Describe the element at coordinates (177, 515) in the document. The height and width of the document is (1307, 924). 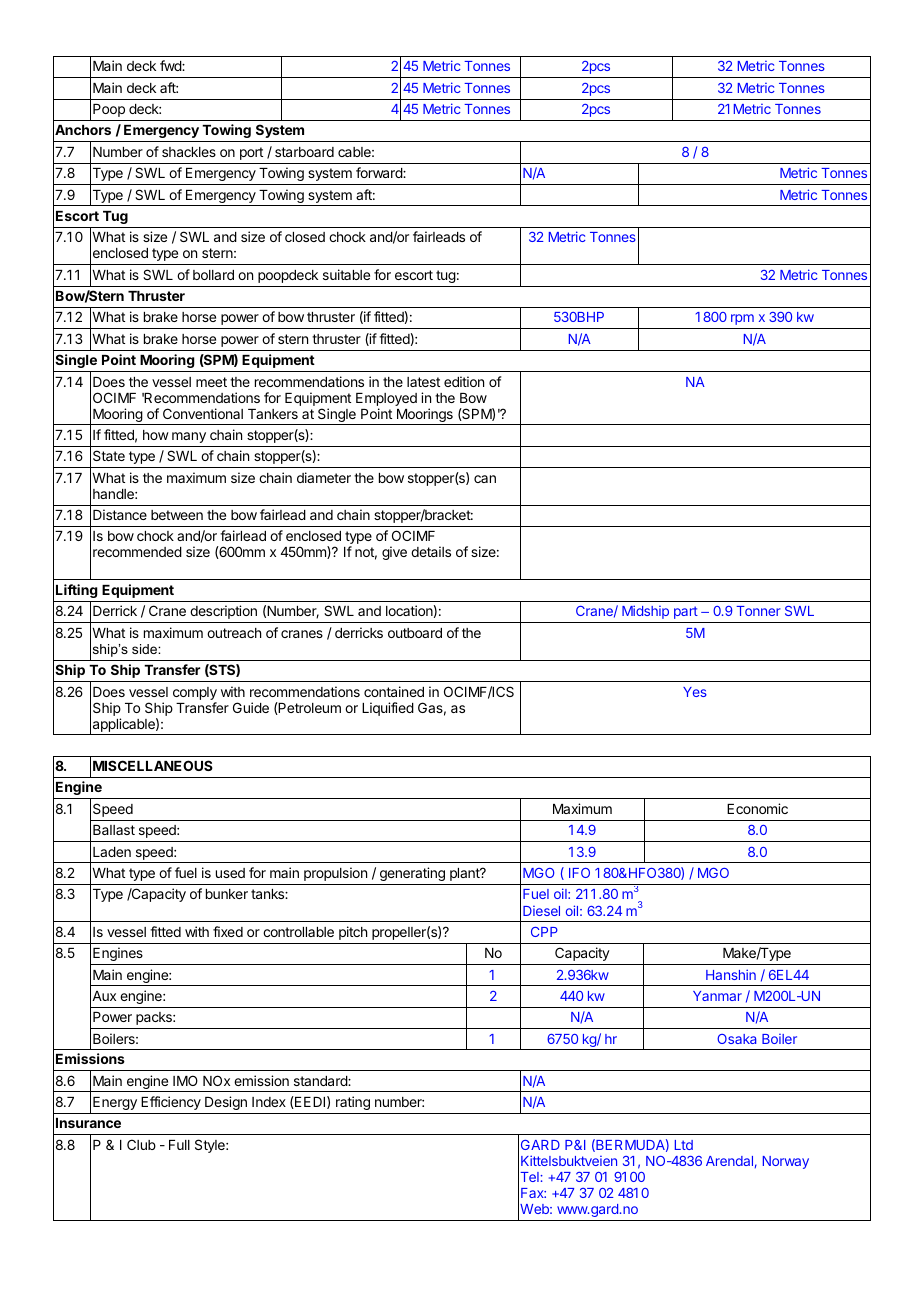
I see `between` at that location.
